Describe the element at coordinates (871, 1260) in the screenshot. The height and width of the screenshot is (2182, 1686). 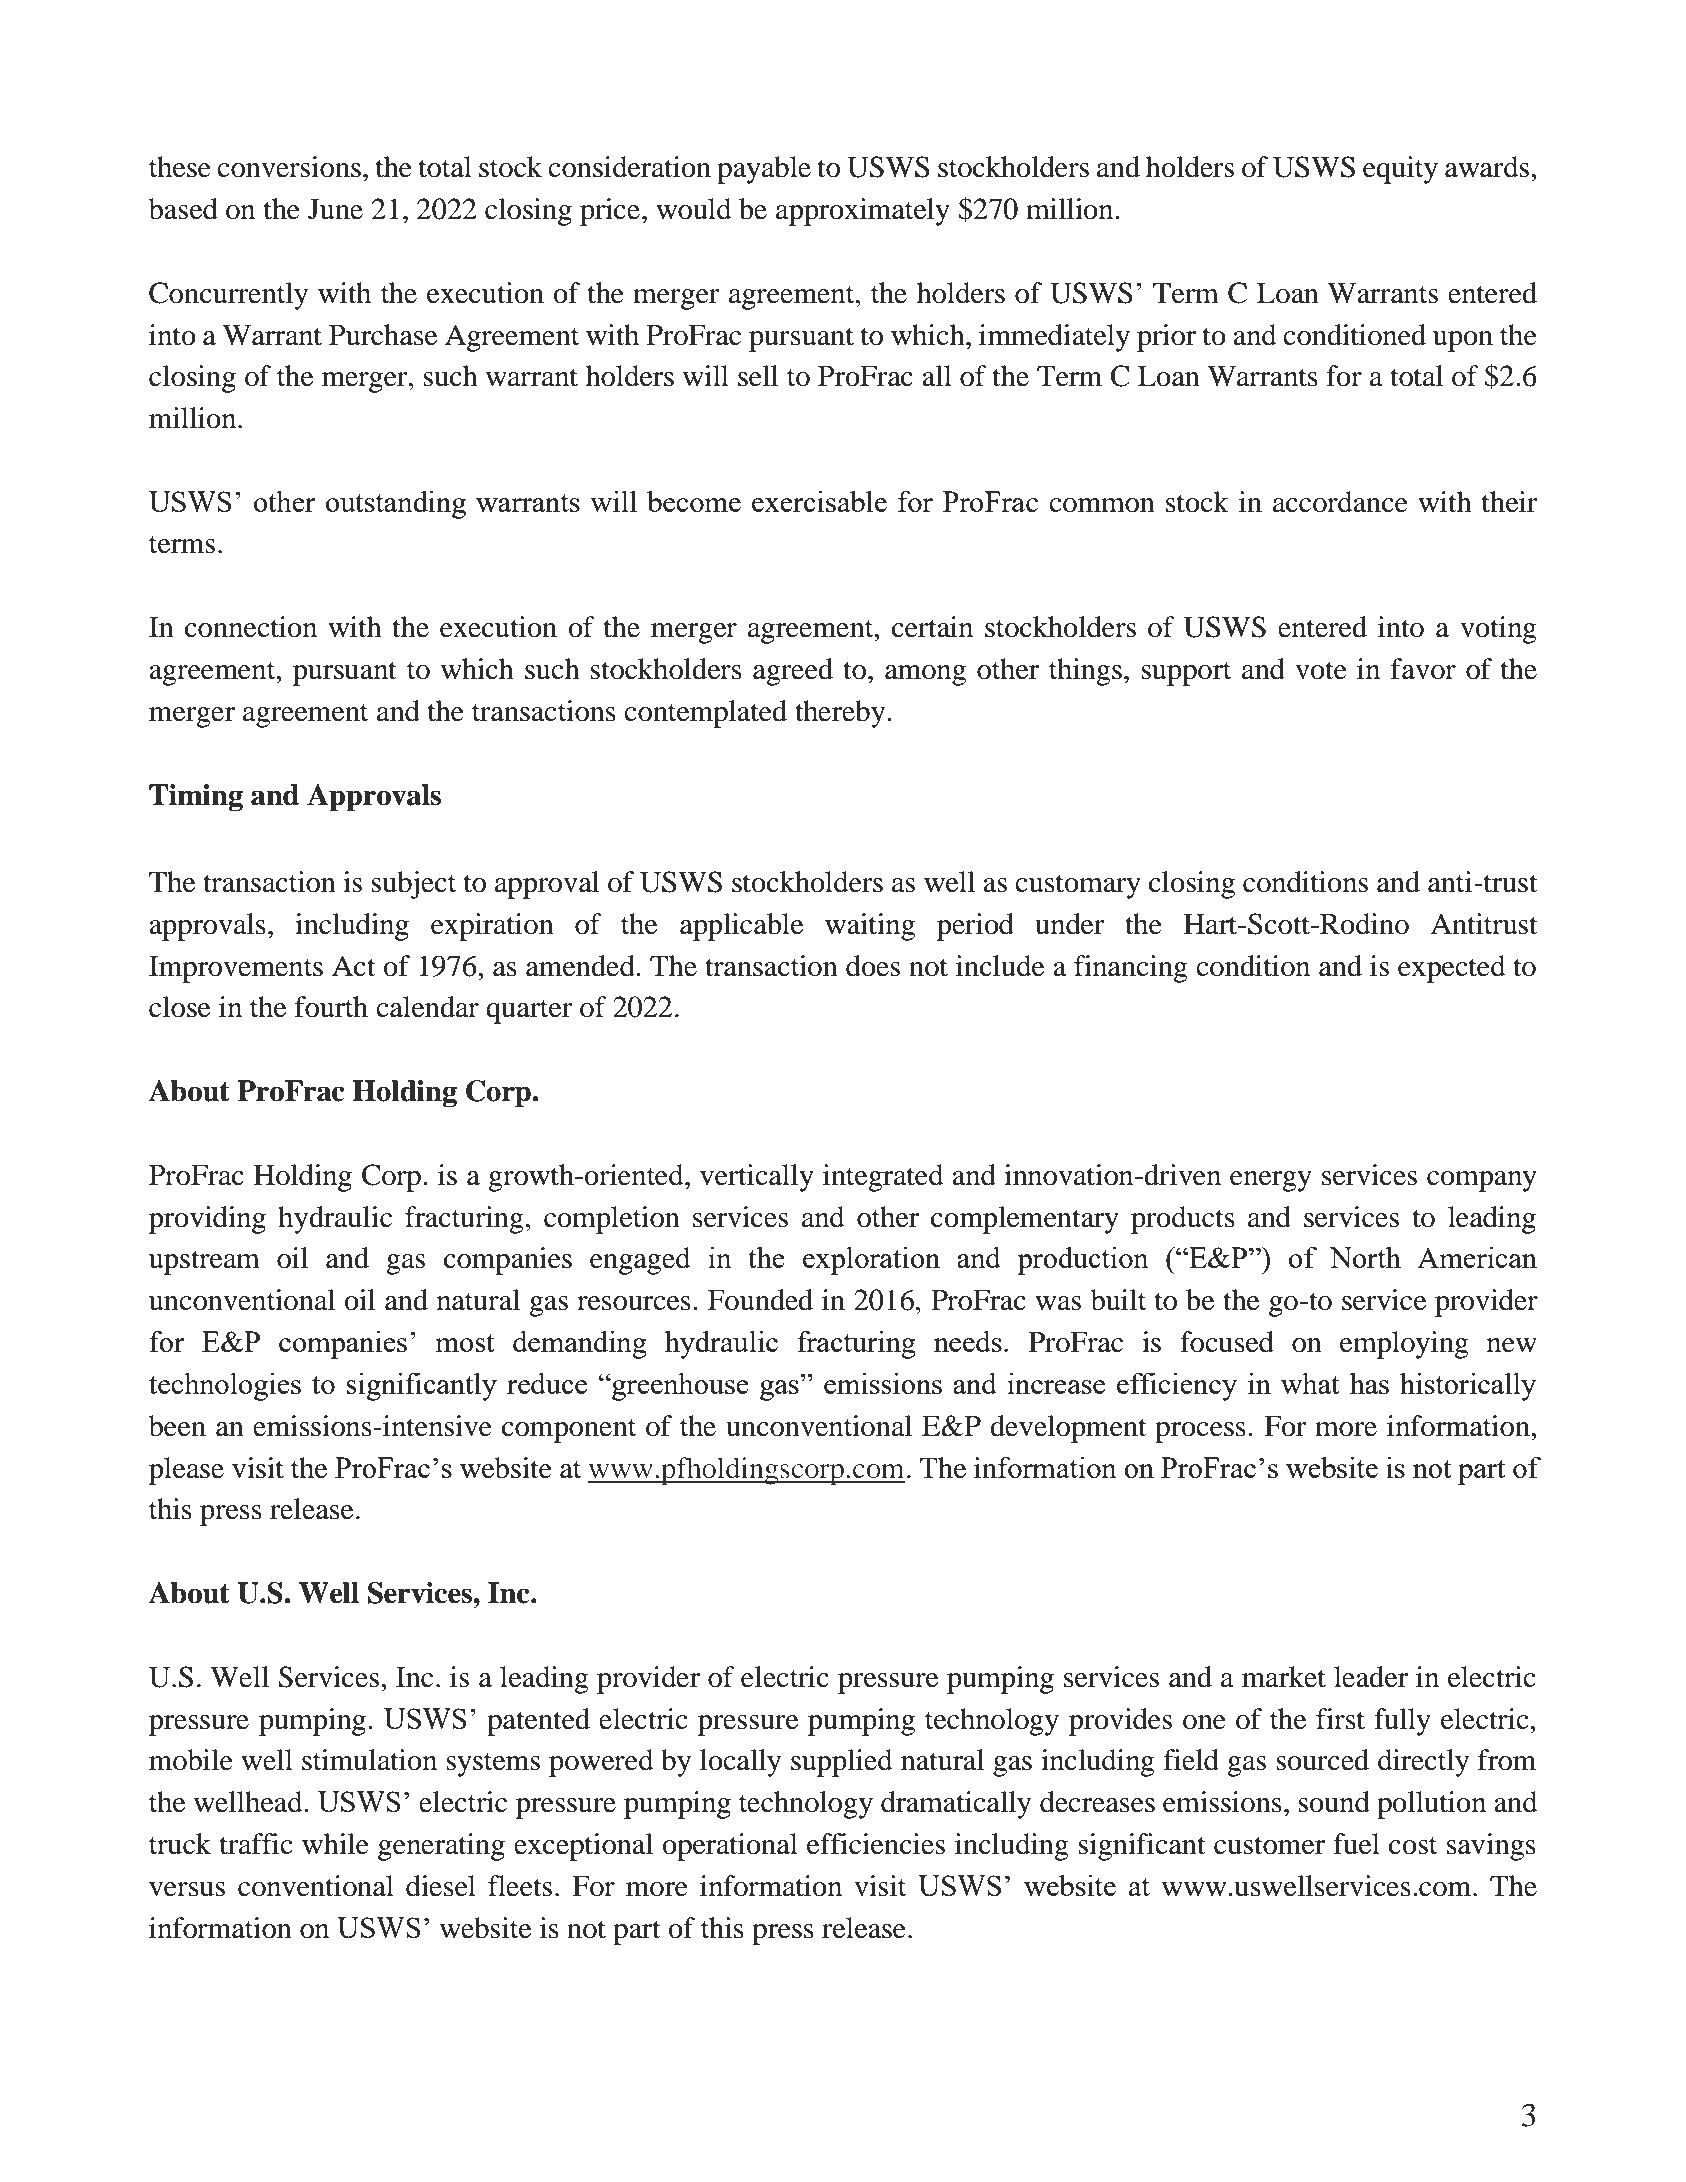
I see `exploration` at that location.
